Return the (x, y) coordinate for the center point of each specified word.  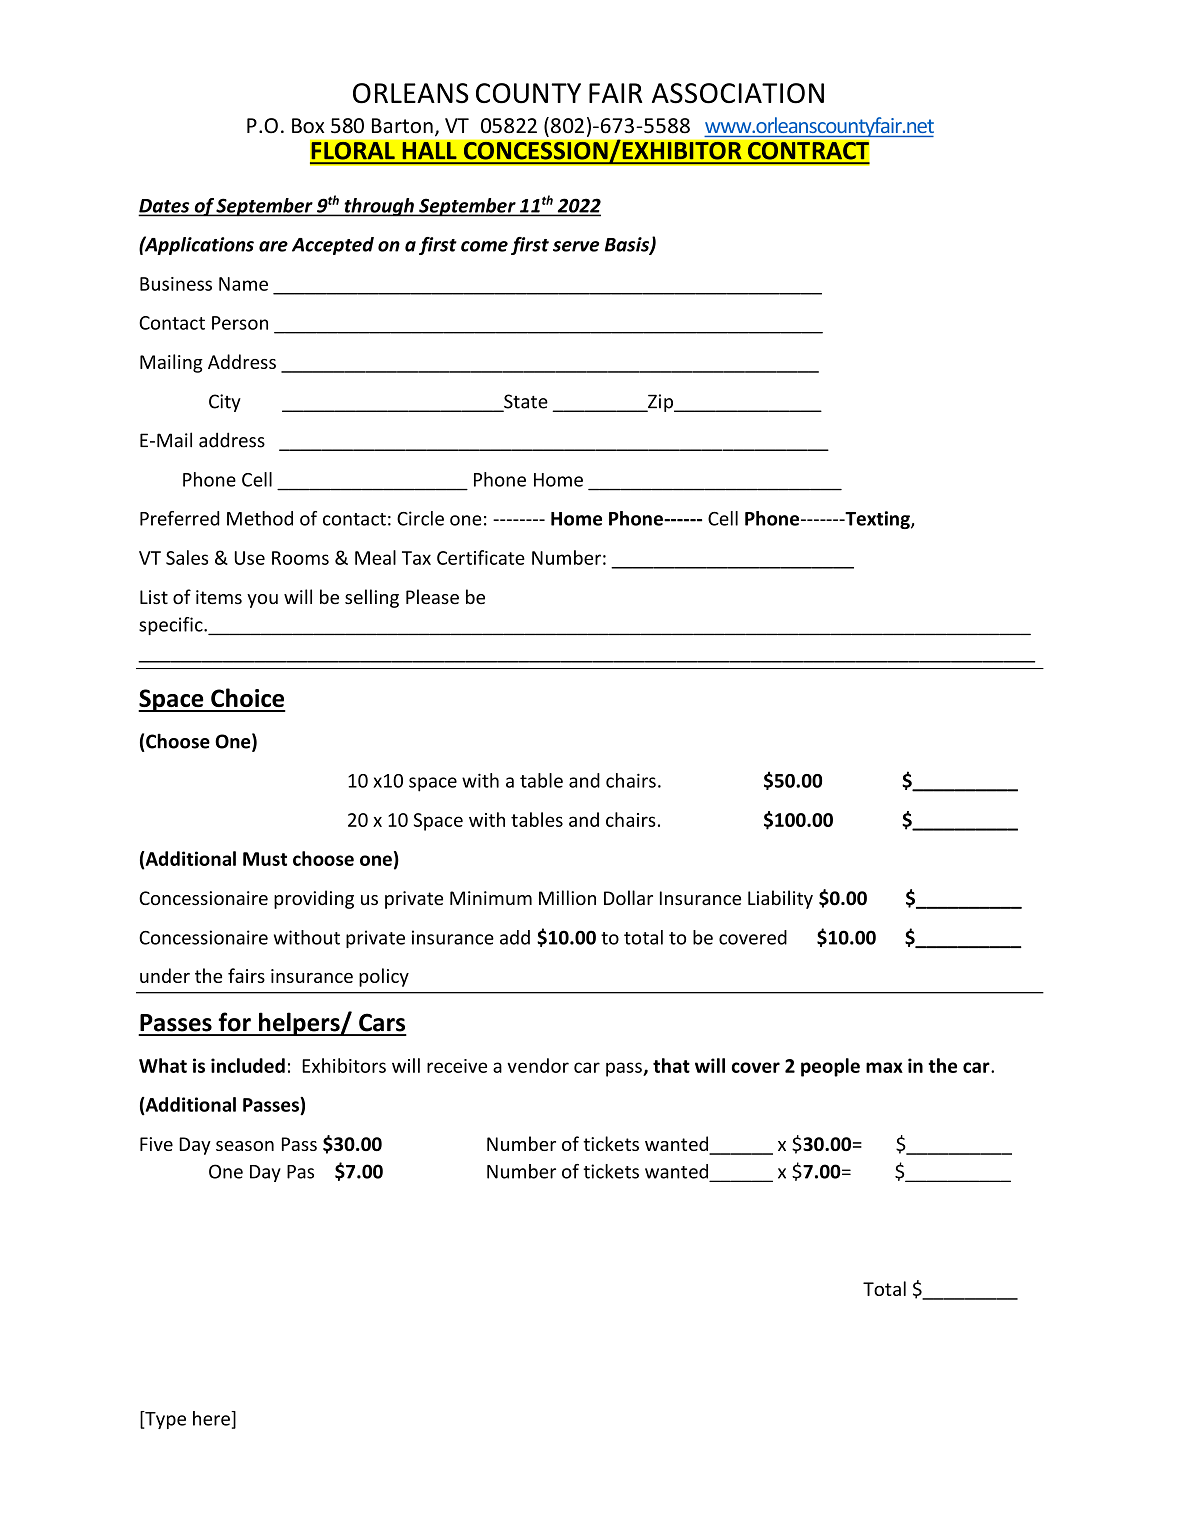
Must (265, 859)
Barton (402, 126)
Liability (780, 899)
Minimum (491, 898)
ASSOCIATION (738, 93)
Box (308, 126)
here (212, 1418)
